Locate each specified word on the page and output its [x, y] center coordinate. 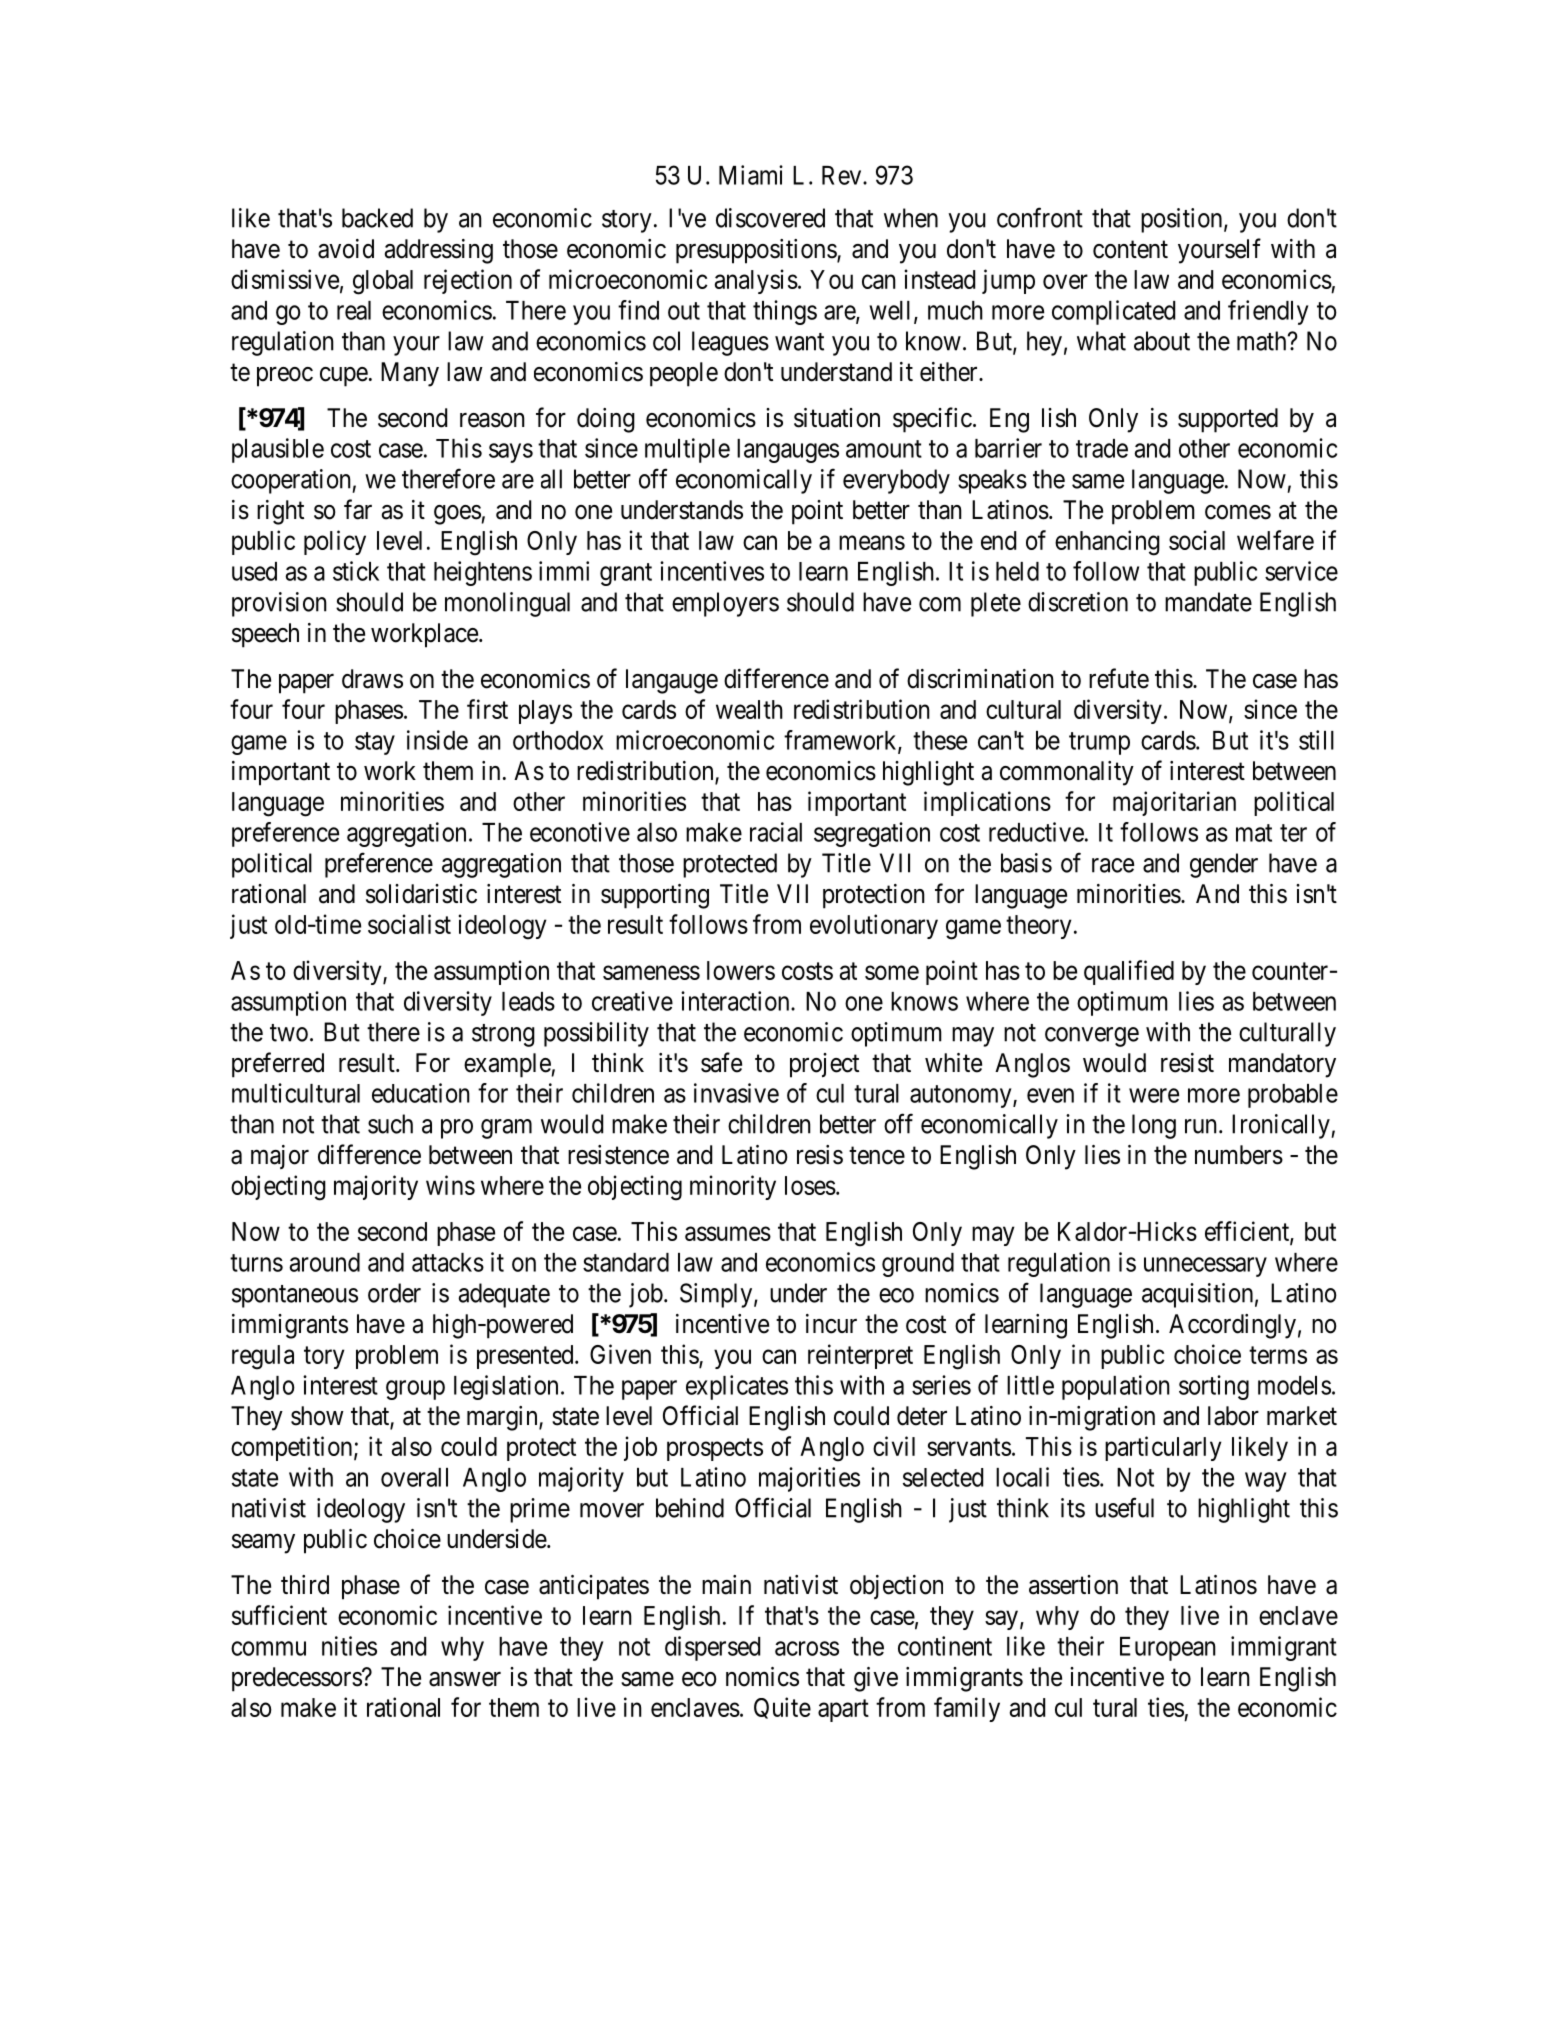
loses [810, 1185]
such [390, 1124]
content [1130, 250]
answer [465, 1679]
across [807, 1648]
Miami [751, 175]
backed [377, 218]
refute [1119, 678]
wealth [749, 709]
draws [372, 679]
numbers [1239, 1155]
